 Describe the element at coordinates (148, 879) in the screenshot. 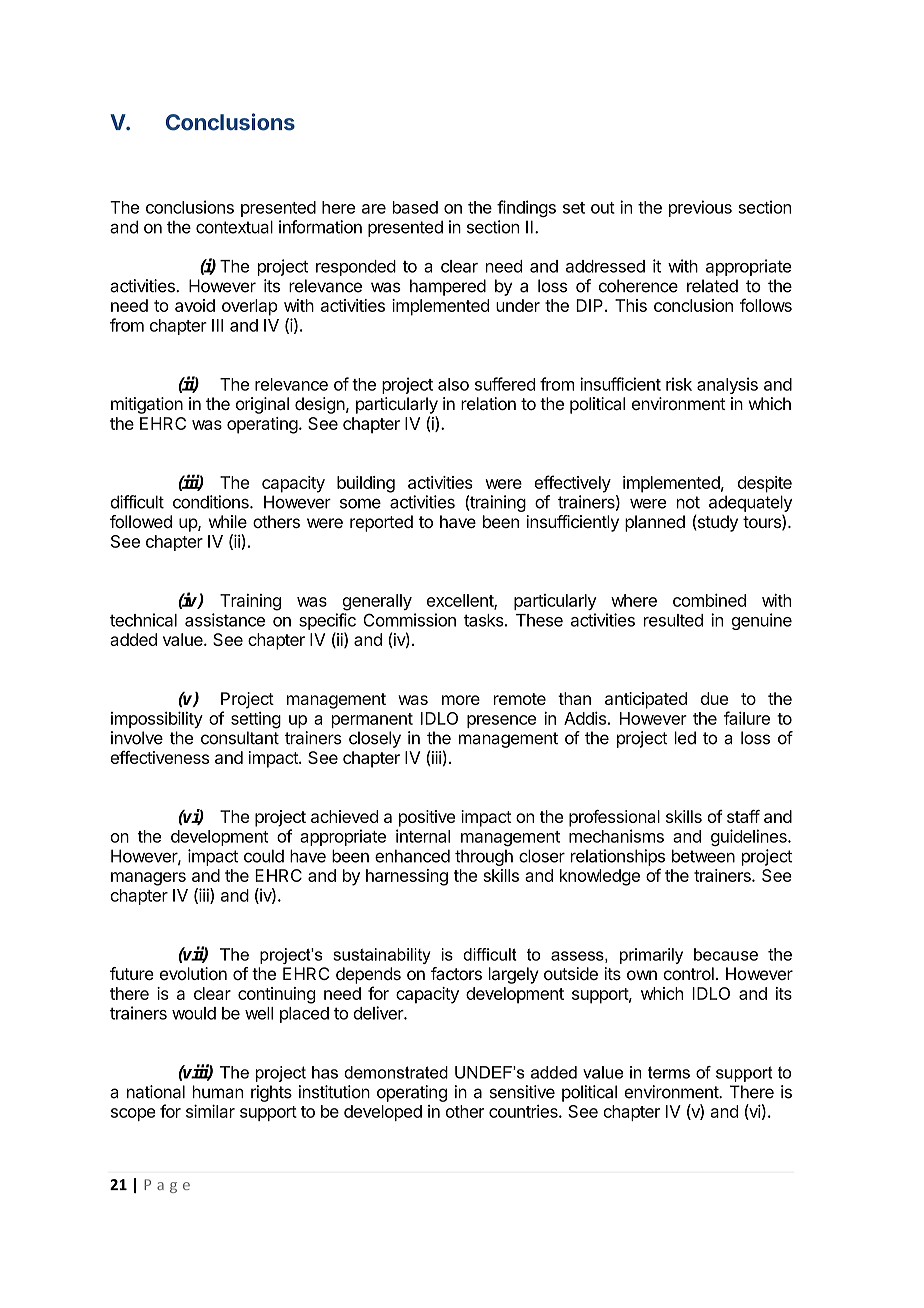

I see `managers` at that location.
